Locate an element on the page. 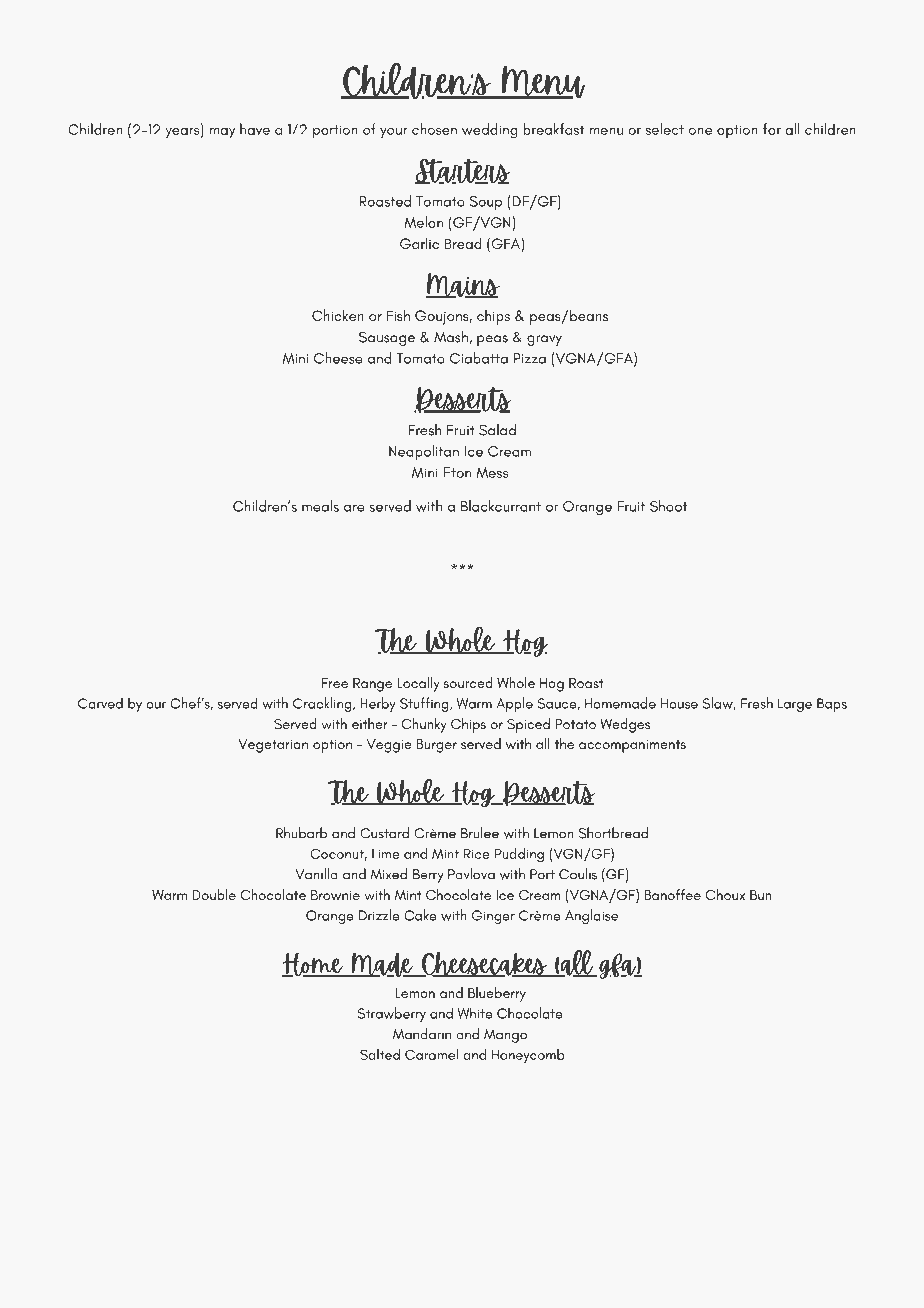  Honeycomb is located at coordinates (528, 1056).
